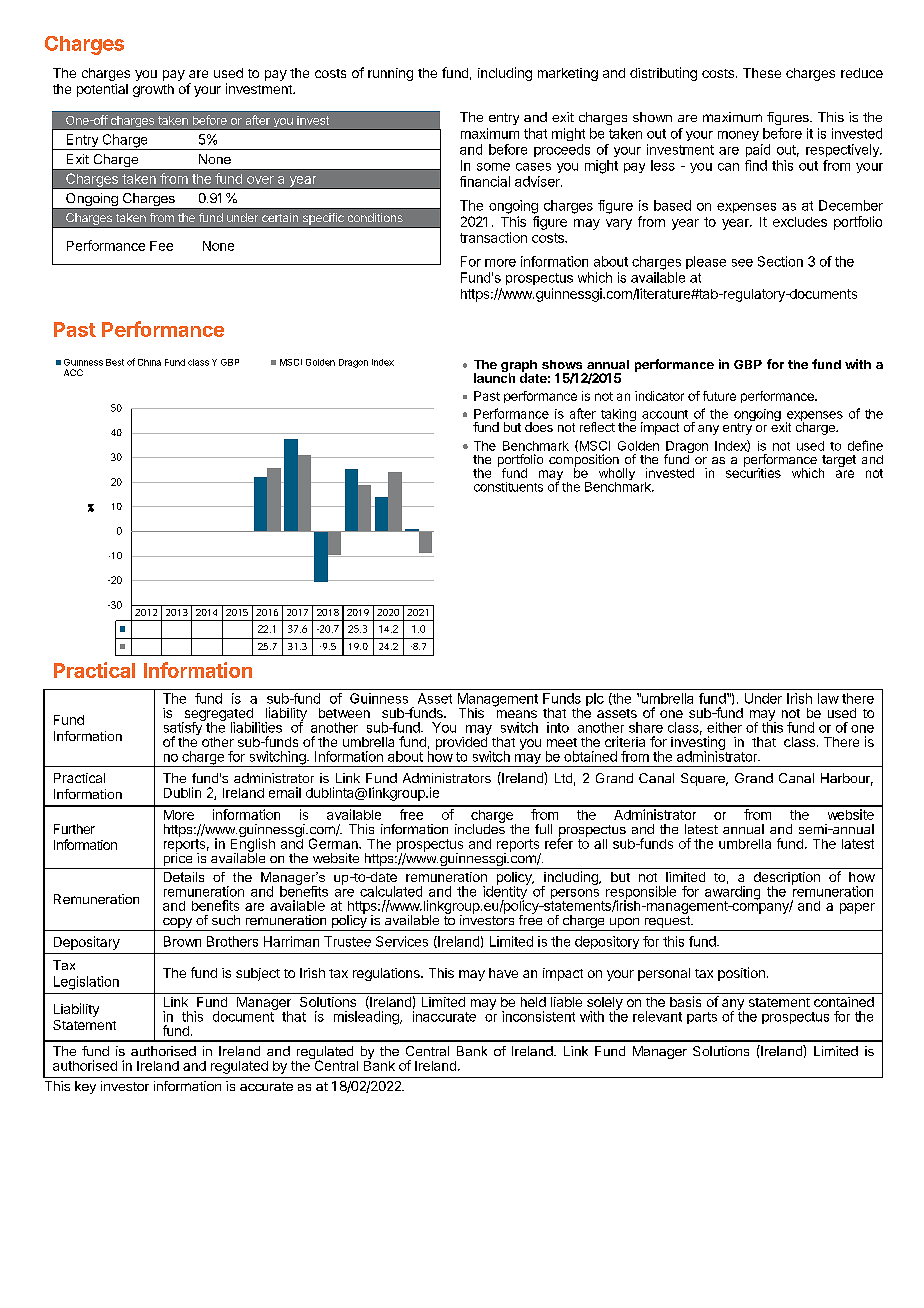  I want to click on Section, so click(780, 261).
